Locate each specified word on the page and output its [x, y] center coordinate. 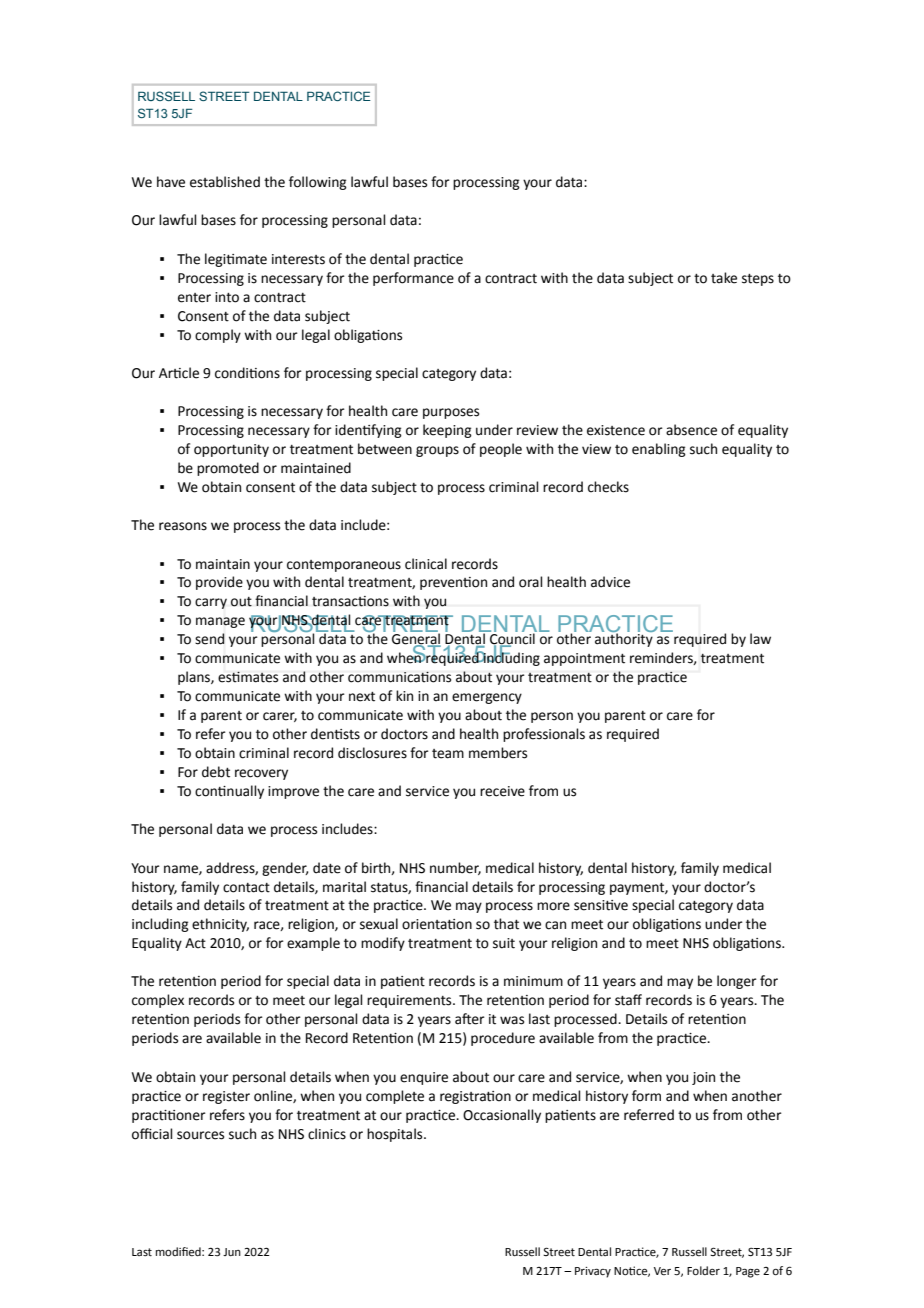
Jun [232, 1252]
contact [246, 888]
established [225, 182]
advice [610, 582]
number [455, 868]
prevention [453, 583]
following [318, 183]
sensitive [601, 905]
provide [219, 583]
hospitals [396, 1135]
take [724, 278]
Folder [703, 1271]
